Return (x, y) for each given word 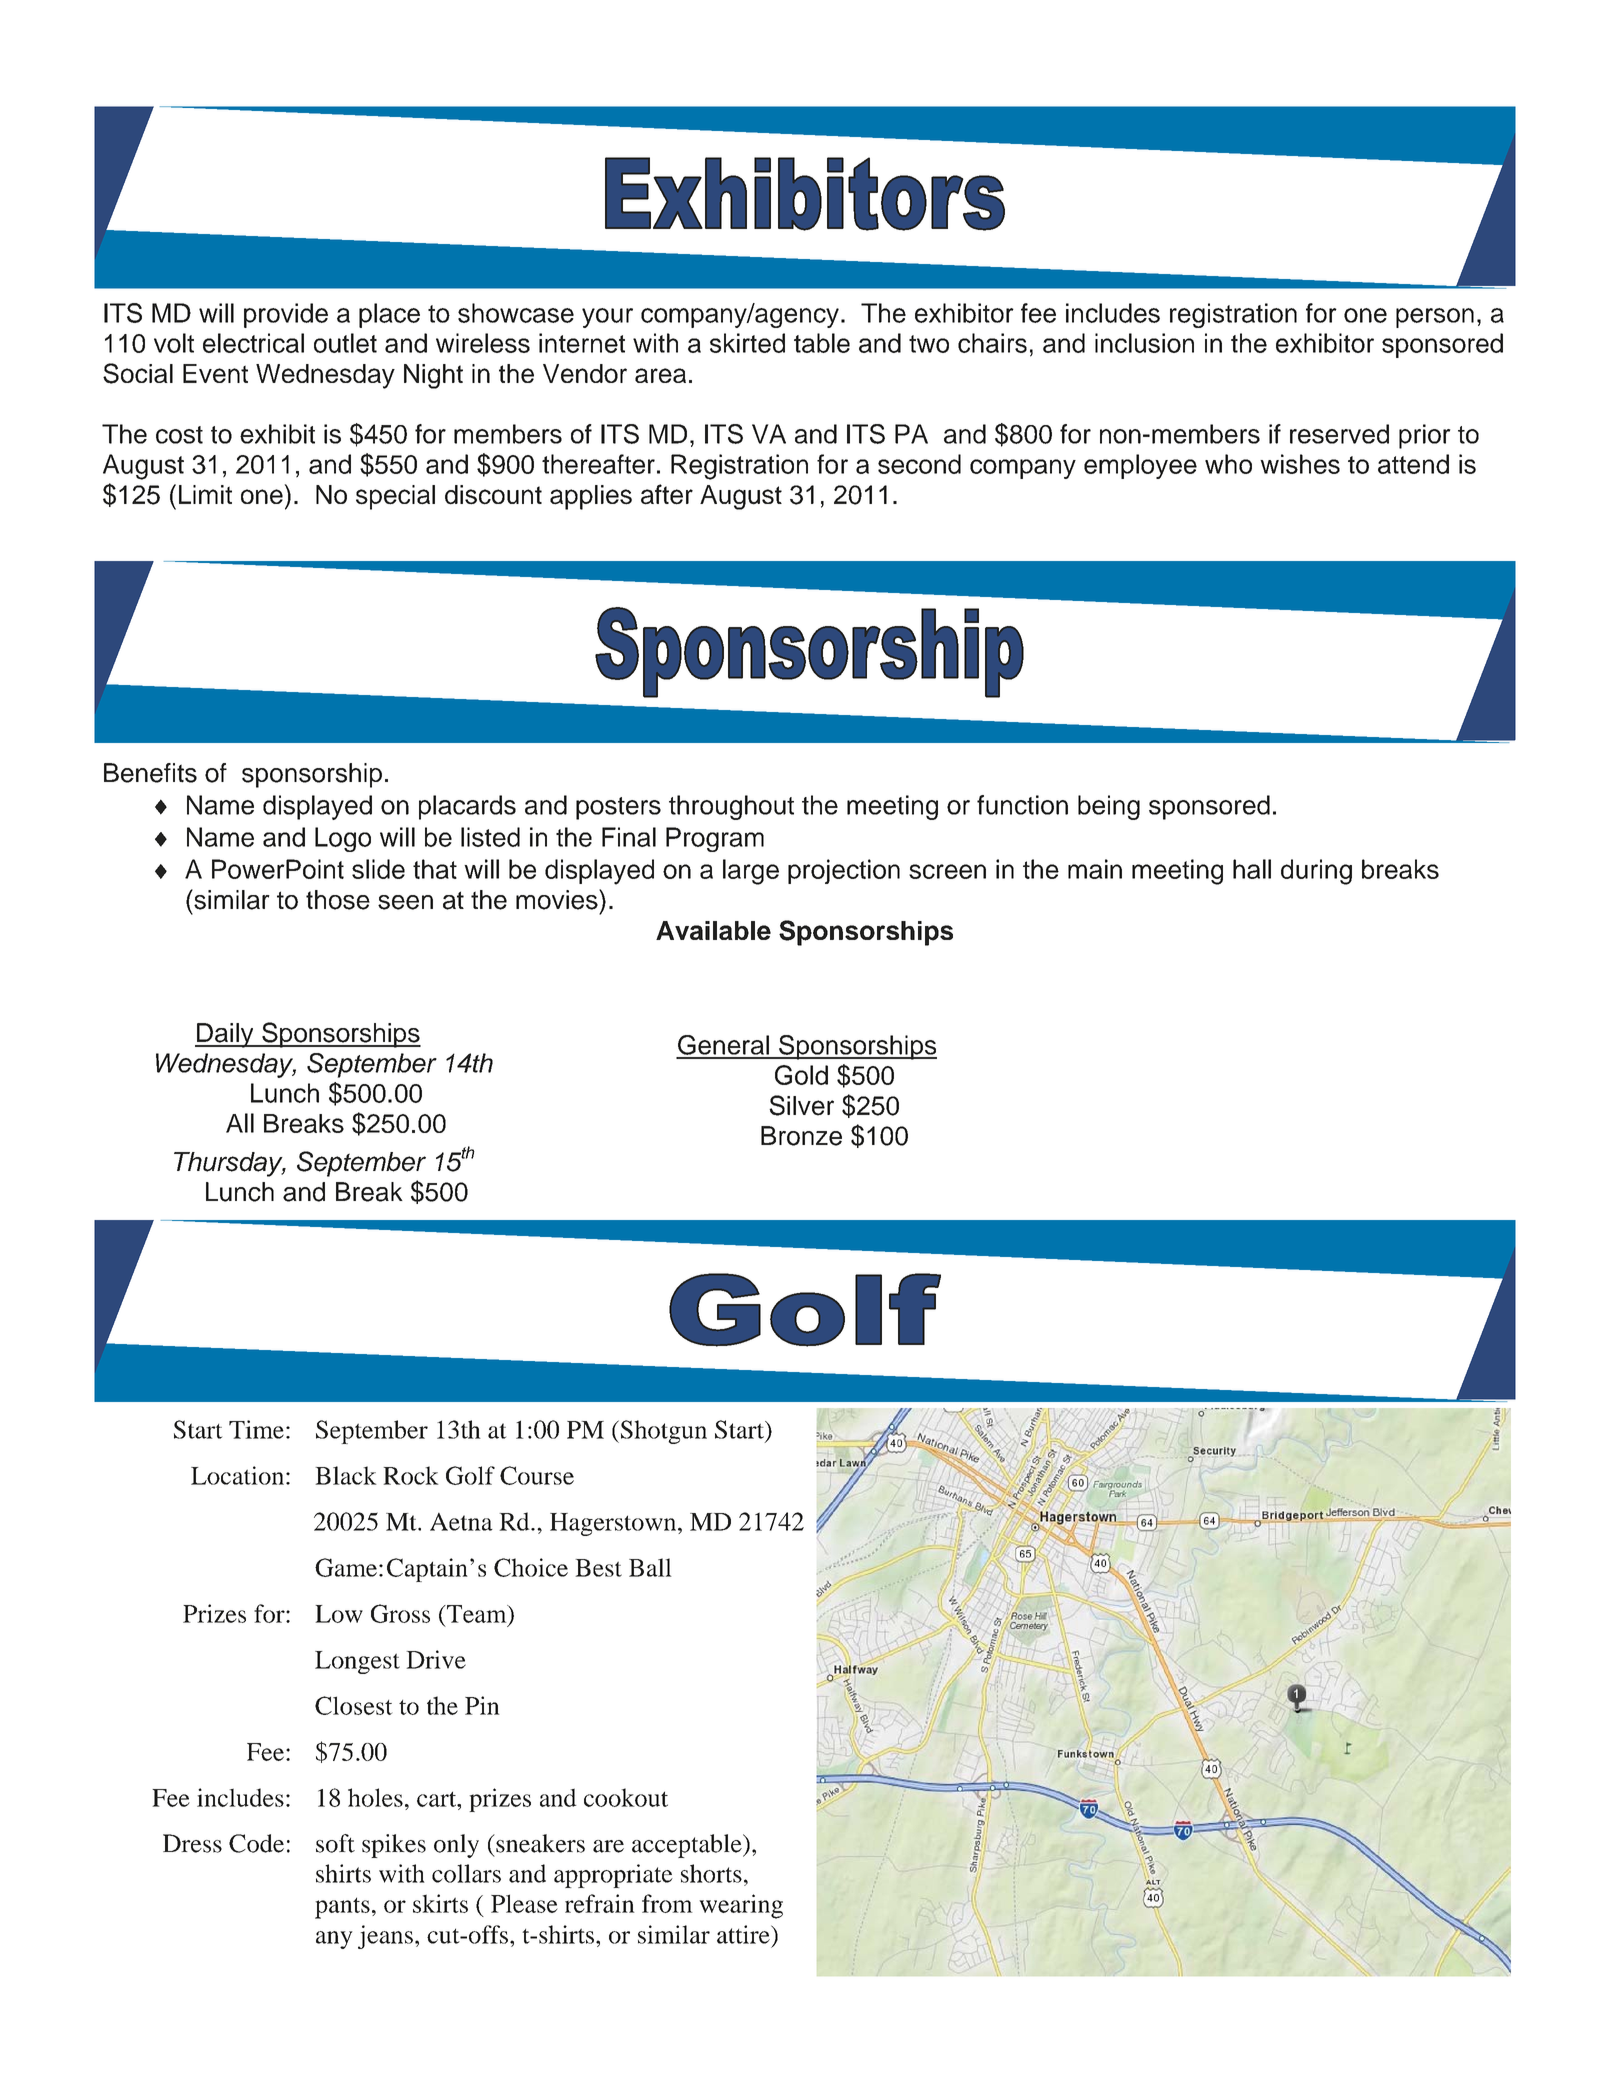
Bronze (801, 1136)
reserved (1339, 434)
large (751, 872)
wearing (741, 1906)
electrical (253, 343)
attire (744, 1934)
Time (256, 1429)
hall (1252, 869)
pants (342, 1908)
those (338, 900)
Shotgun (662, 1432)
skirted (747, 343)
